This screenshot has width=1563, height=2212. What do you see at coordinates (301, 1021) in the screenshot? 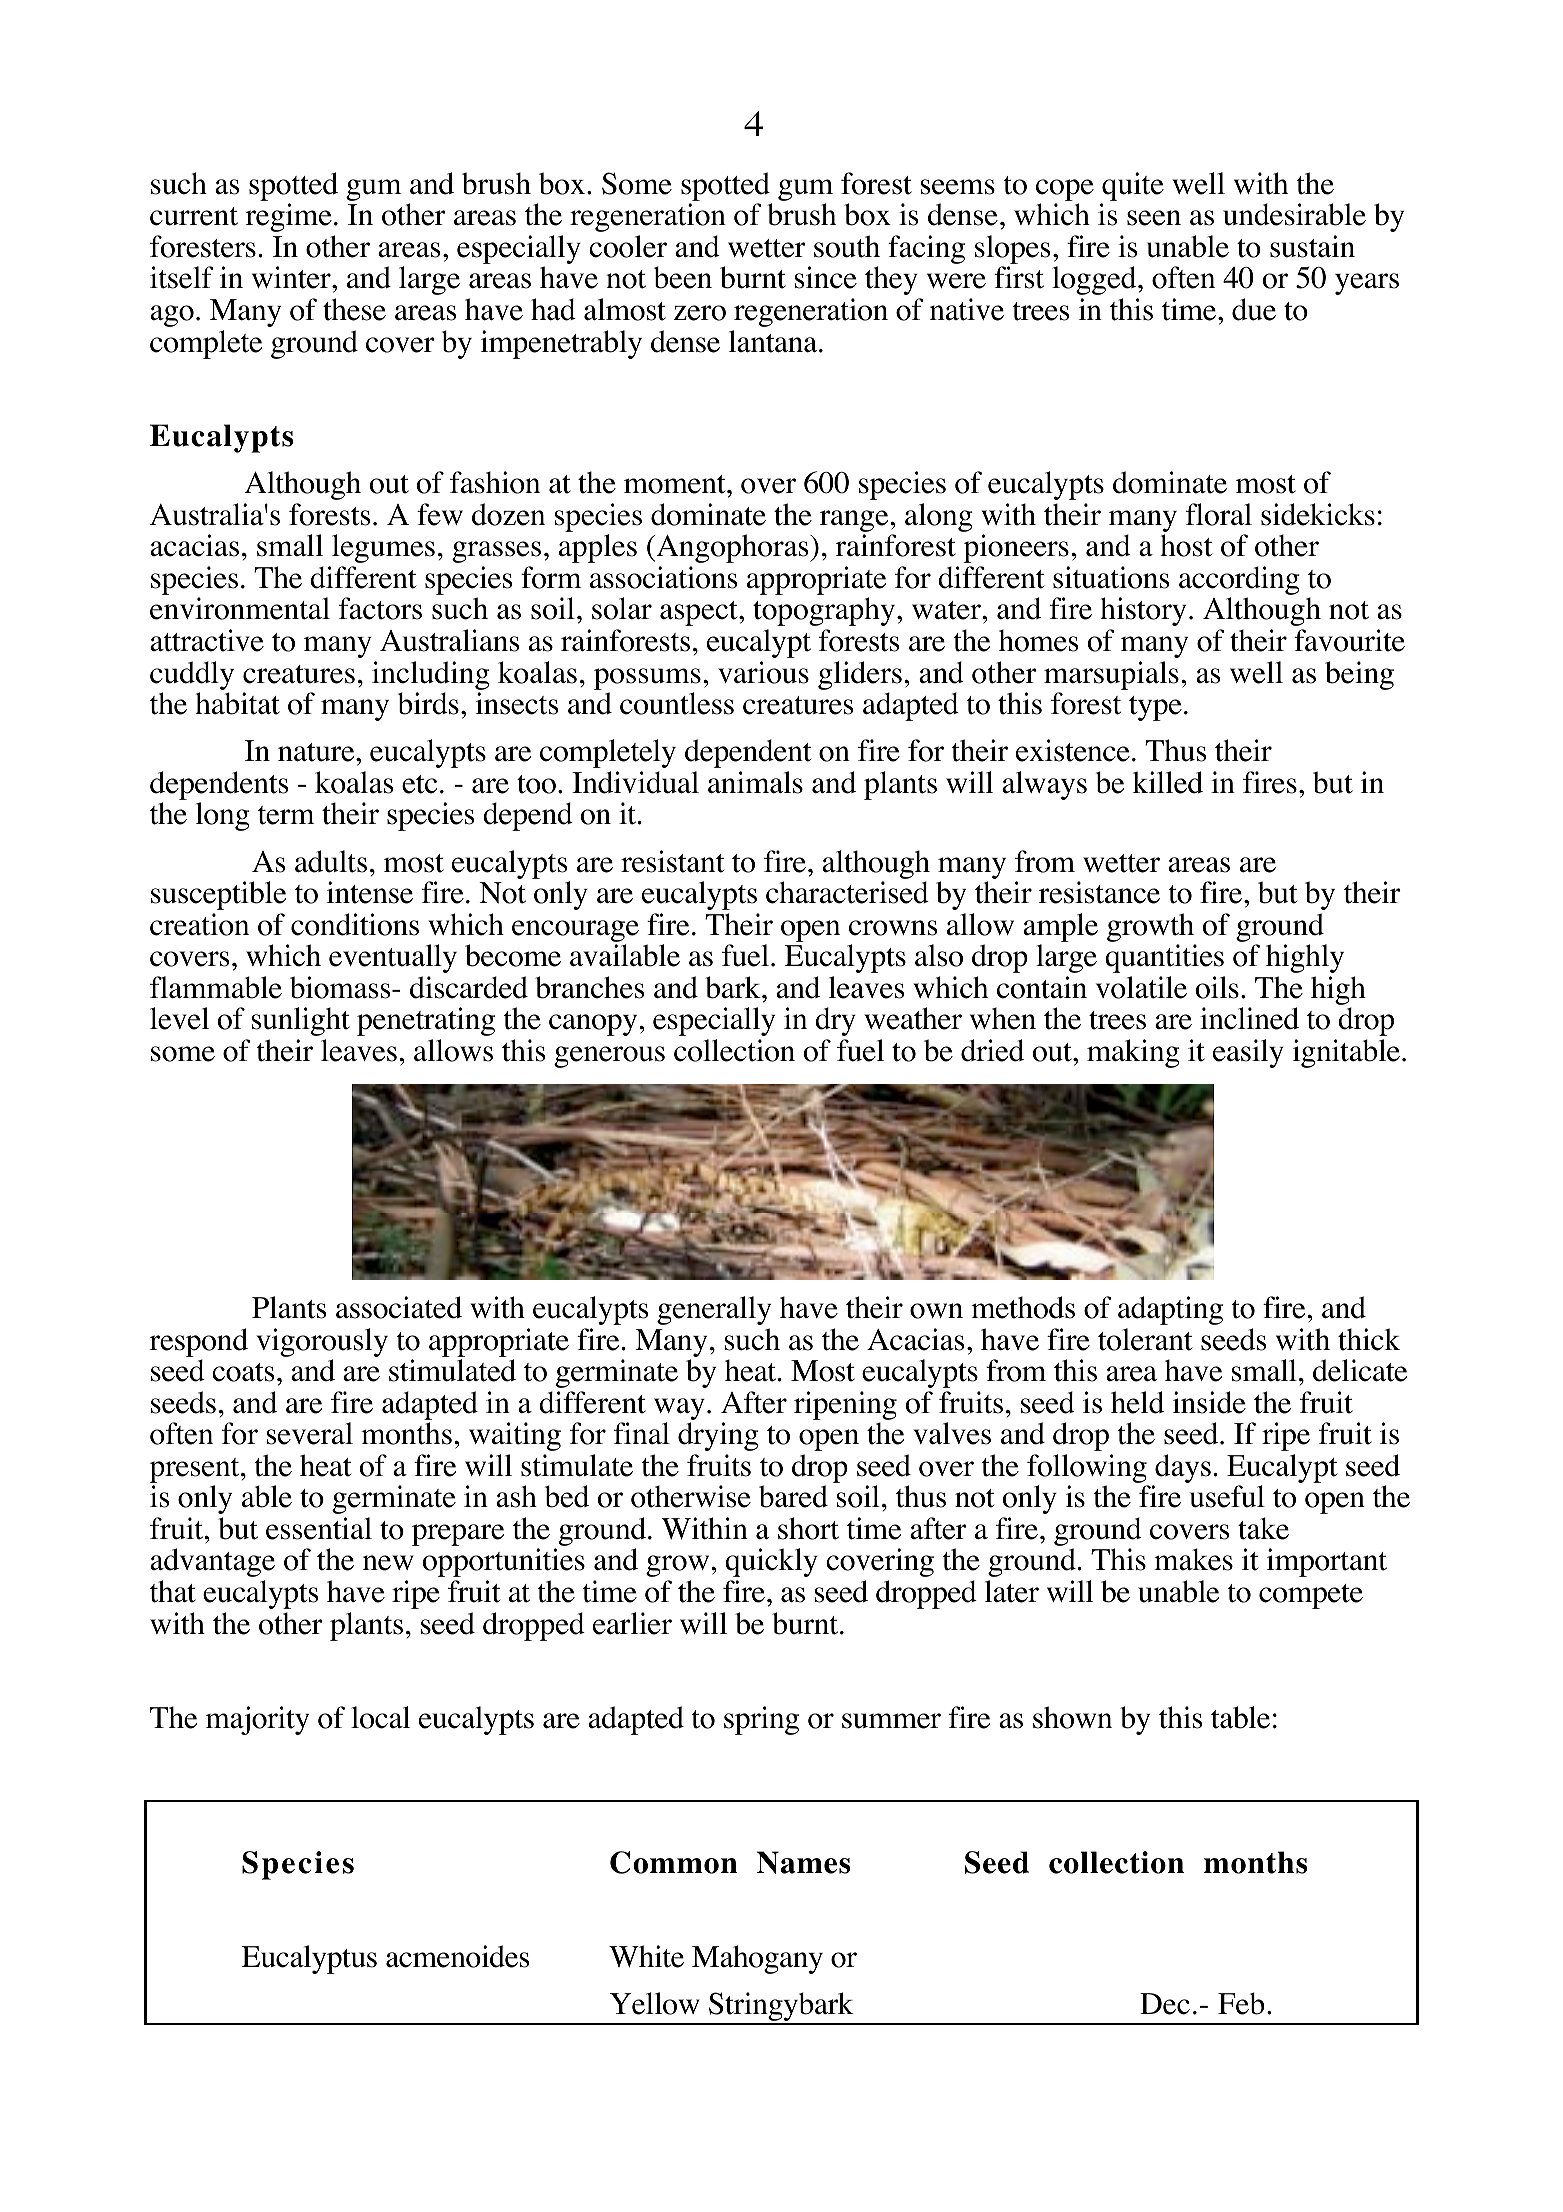
I see `sunlight` at bounding box center [301, 1021].
